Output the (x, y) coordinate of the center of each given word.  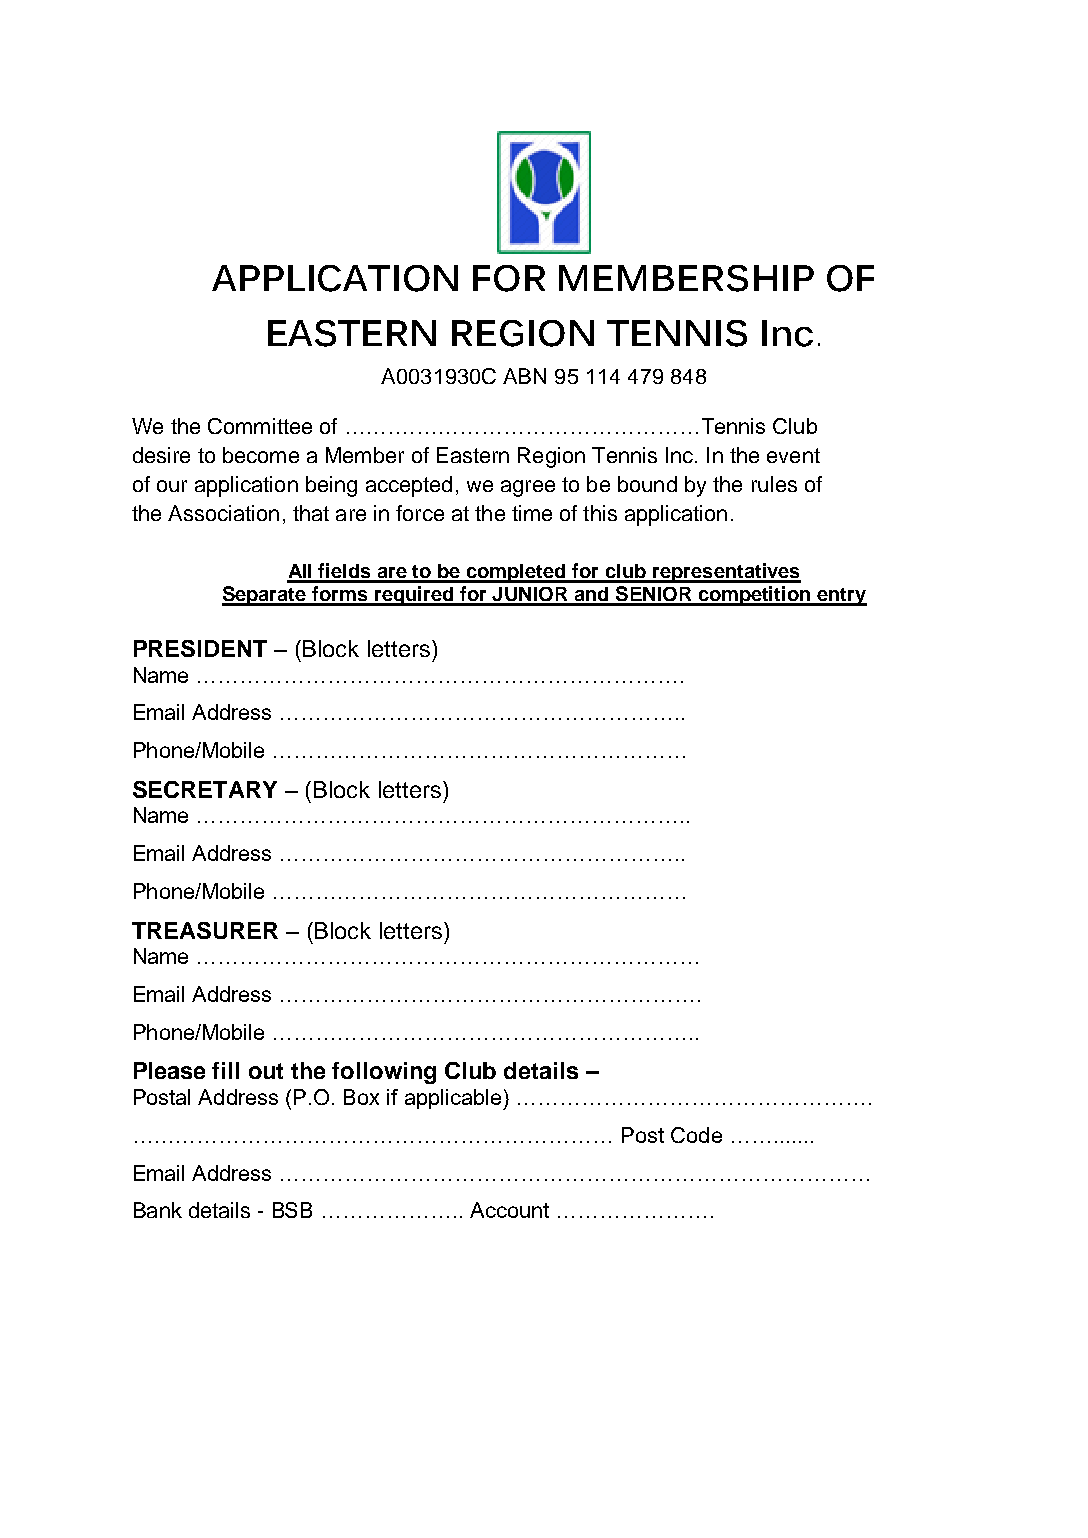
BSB (292, 1210)
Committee (260, 426)
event (793, 455)
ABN (524, 376)
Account (509, 1210)
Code (696, 1135)
